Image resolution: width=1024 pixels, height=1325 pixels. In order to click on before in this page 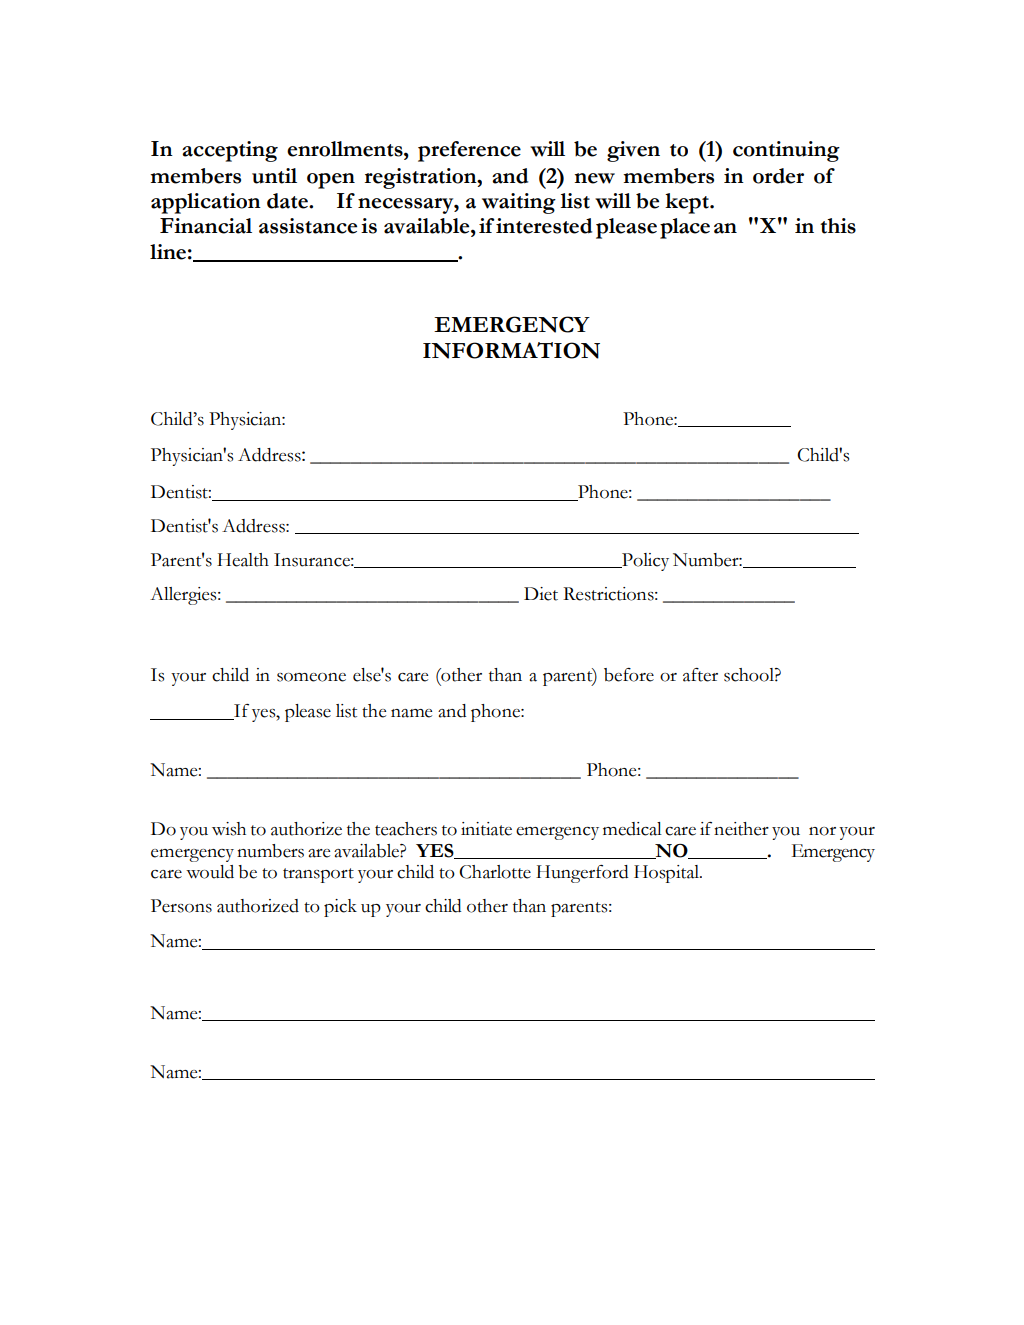, I will do `click(629, 675)`.
